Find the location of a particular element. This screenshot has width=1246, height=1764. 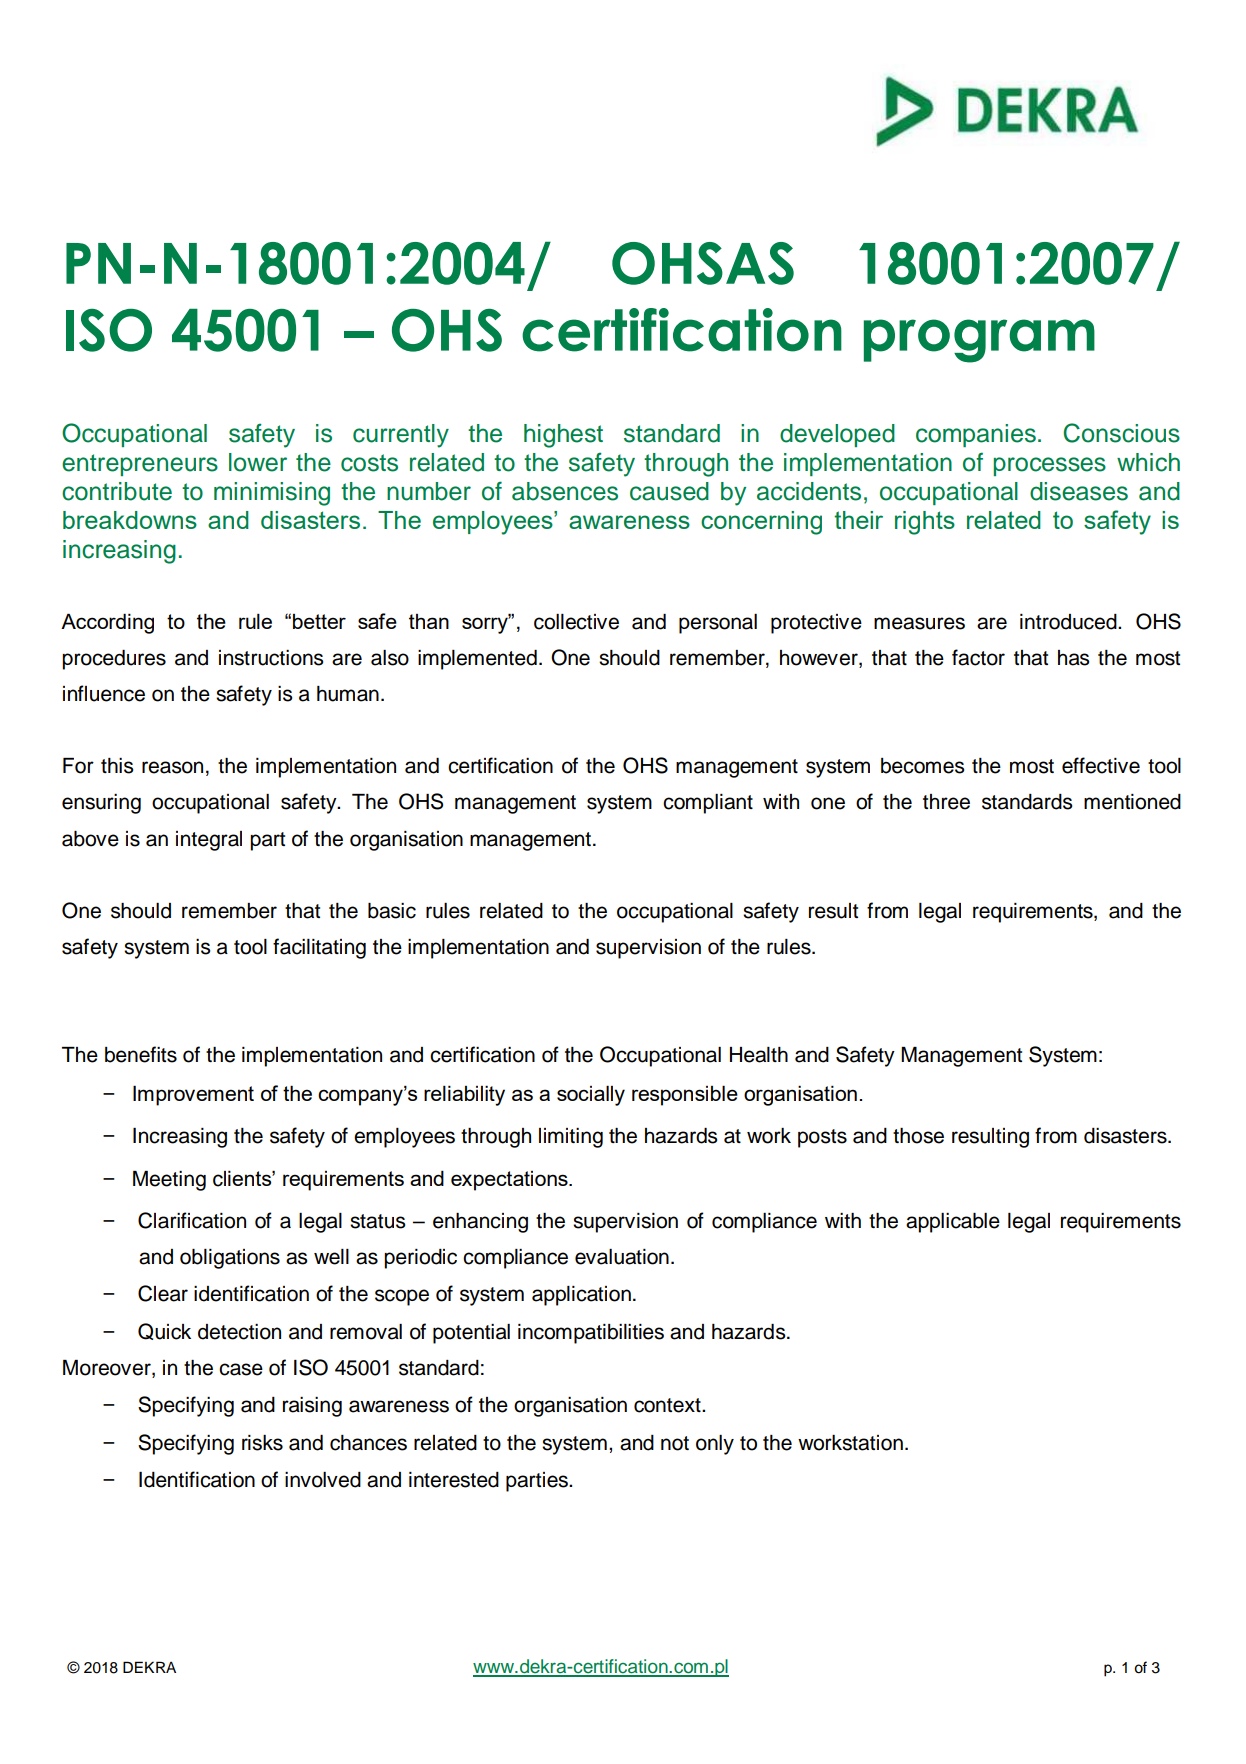

compliant is located at coordinates (708, 804).
